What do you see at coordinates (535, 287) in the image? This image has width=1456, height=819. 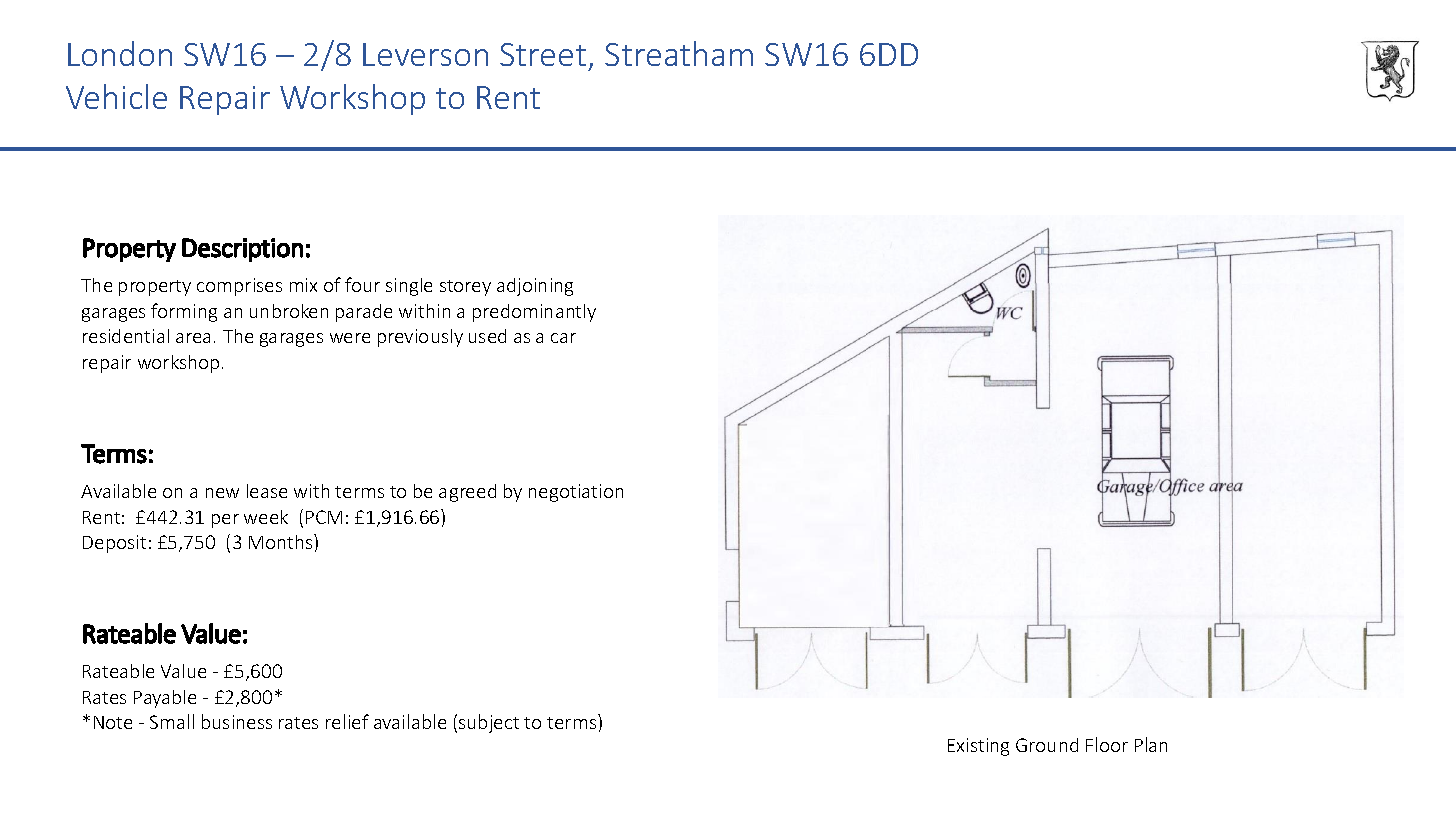 I see `adjoining` at bounding box center [535, 287].
